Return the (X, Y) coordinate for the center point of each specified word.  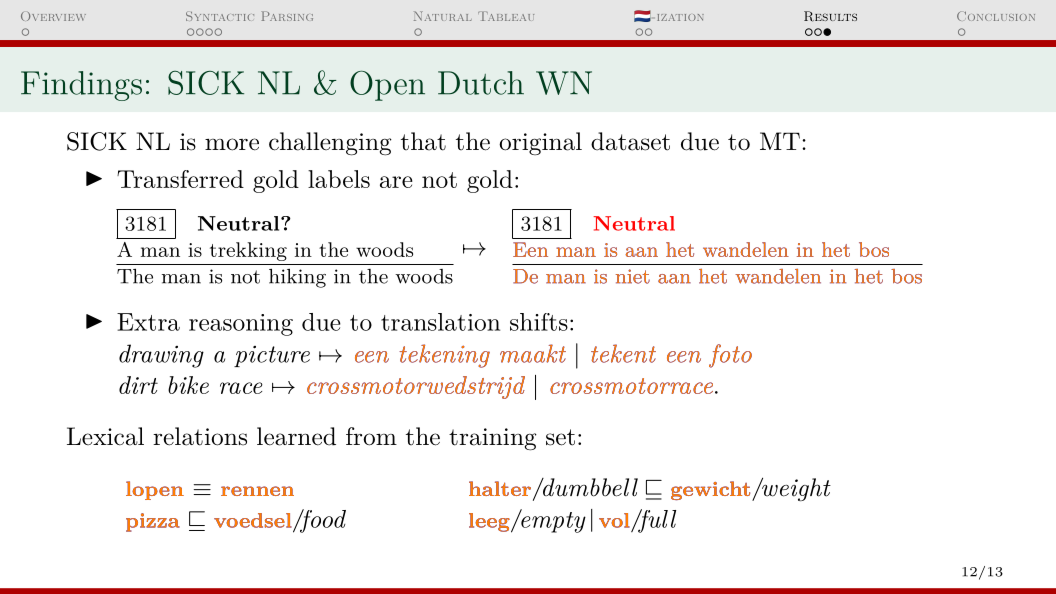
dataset (630, 141)
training (493, 439)
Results (830, 16)
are (396, 182)
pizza (153, 522)
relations (200, 436)
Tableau (506, 16)
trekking (248, 251)
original (540, 143)
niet (633, 276)
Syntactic (220, 16)
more (232, 144)
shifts (539, 322)
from (371, 436)
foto (730, 356)
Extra (148, 322)
